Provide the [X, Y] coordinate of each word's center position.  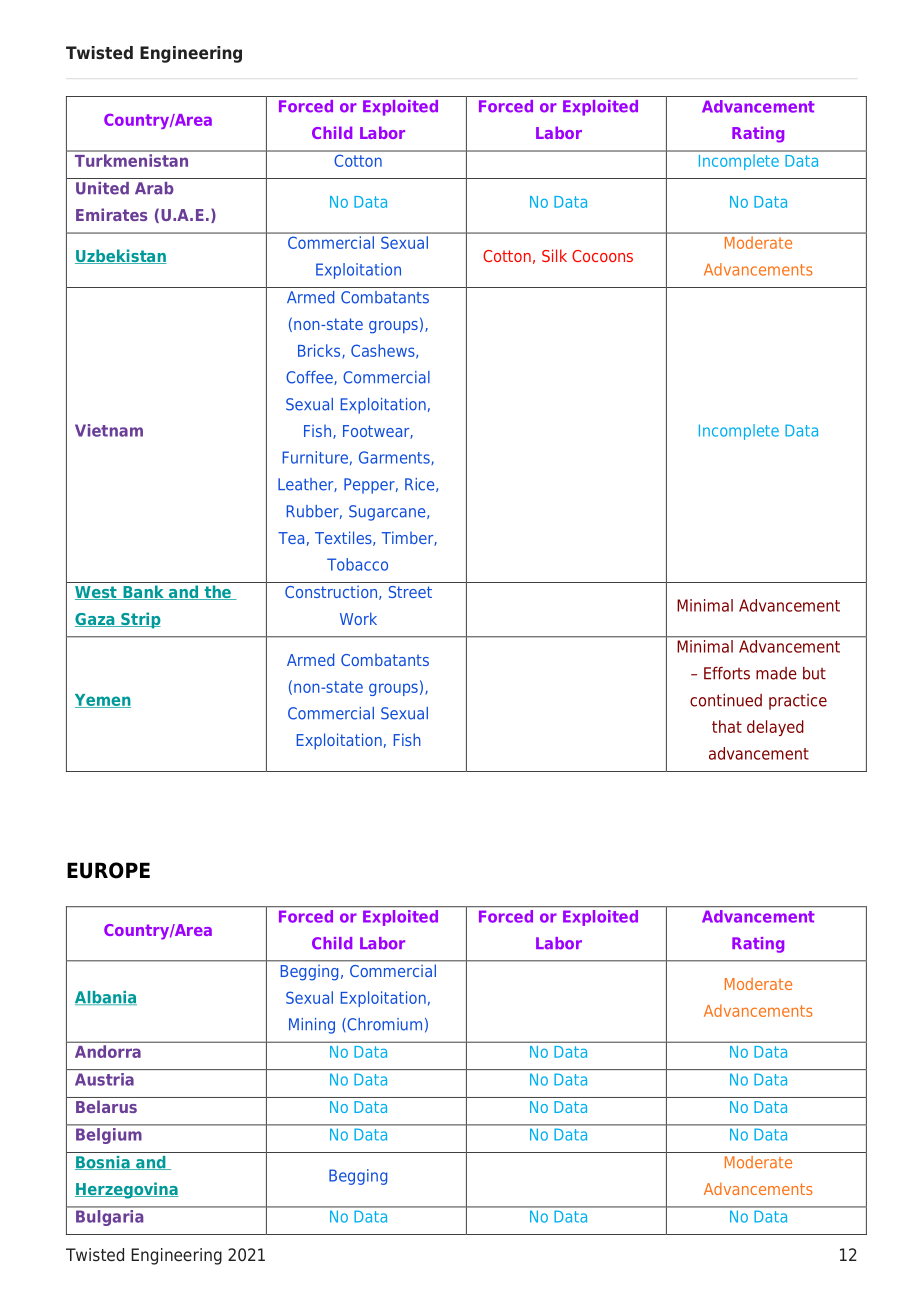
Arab [154, 188]
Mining [312, 1026]
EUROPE [108, 870]
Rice [421, 485]
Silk [554, 255]
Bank [143, 592]
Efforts [727, 673]
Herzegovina [126, 1190]
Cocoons [602, 256]
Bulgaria [109, 1218]
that [727, 726]
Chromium [383, 1025]
